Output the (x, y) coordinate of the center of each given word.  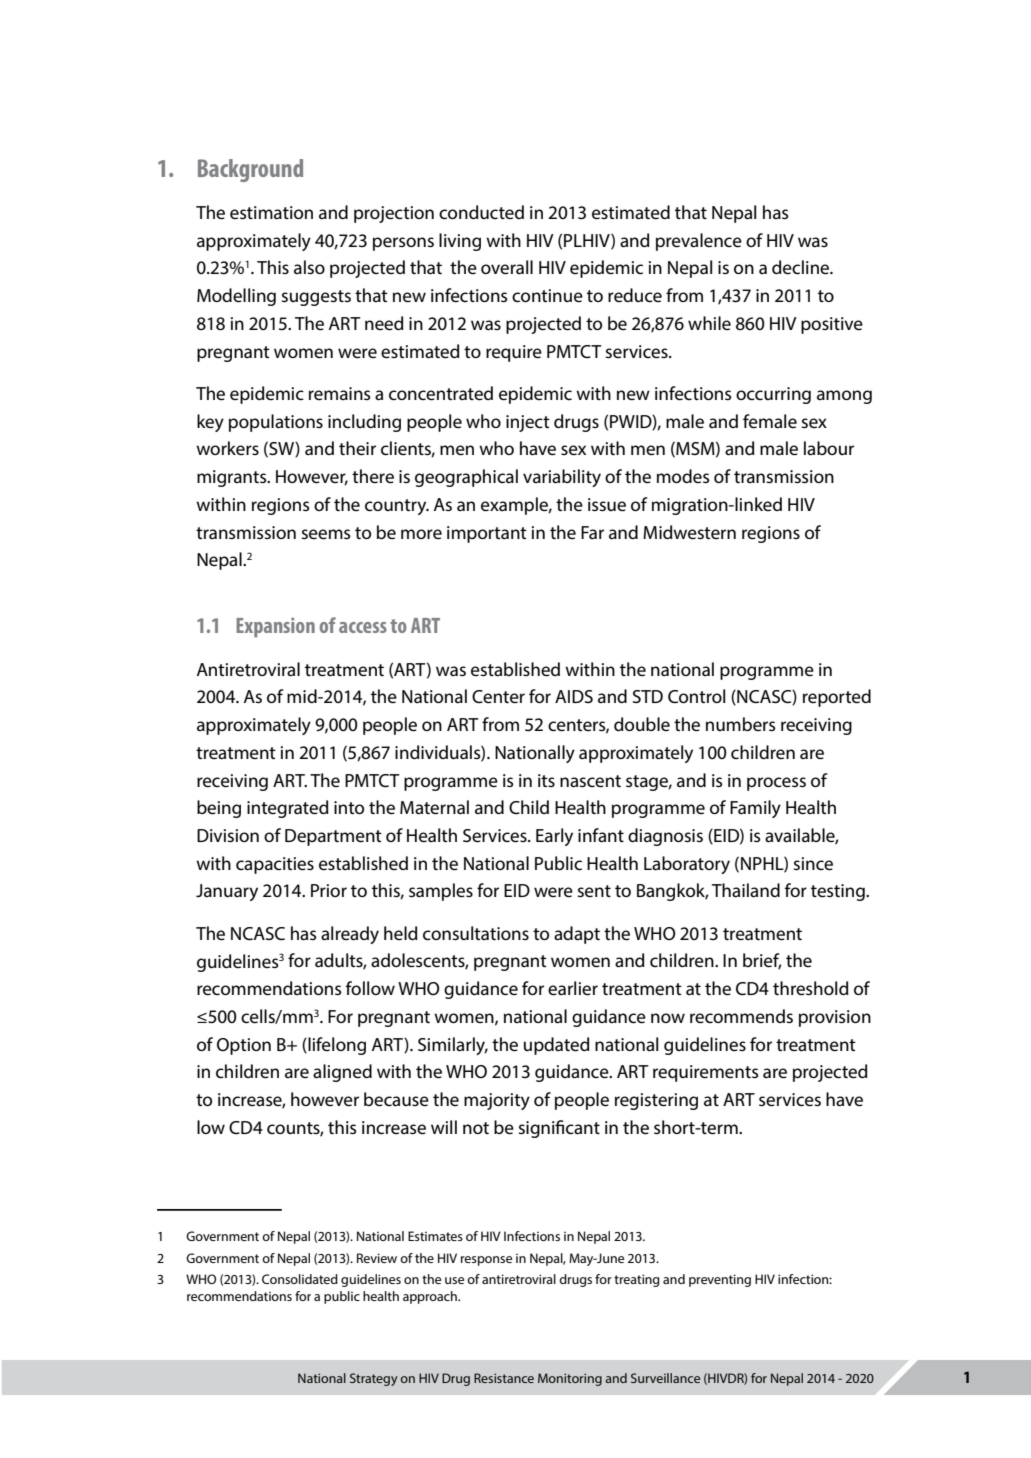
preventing (720, 1280)
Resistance (504, 1378)
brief (762, 961)
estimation (271, 212)
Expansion (275, 627)
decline (802, 267)
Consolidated (300, 1279)
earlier (573, 988)
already (350, 935)
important (487, 534)
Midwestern (689, 532)
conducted (481, 212)
